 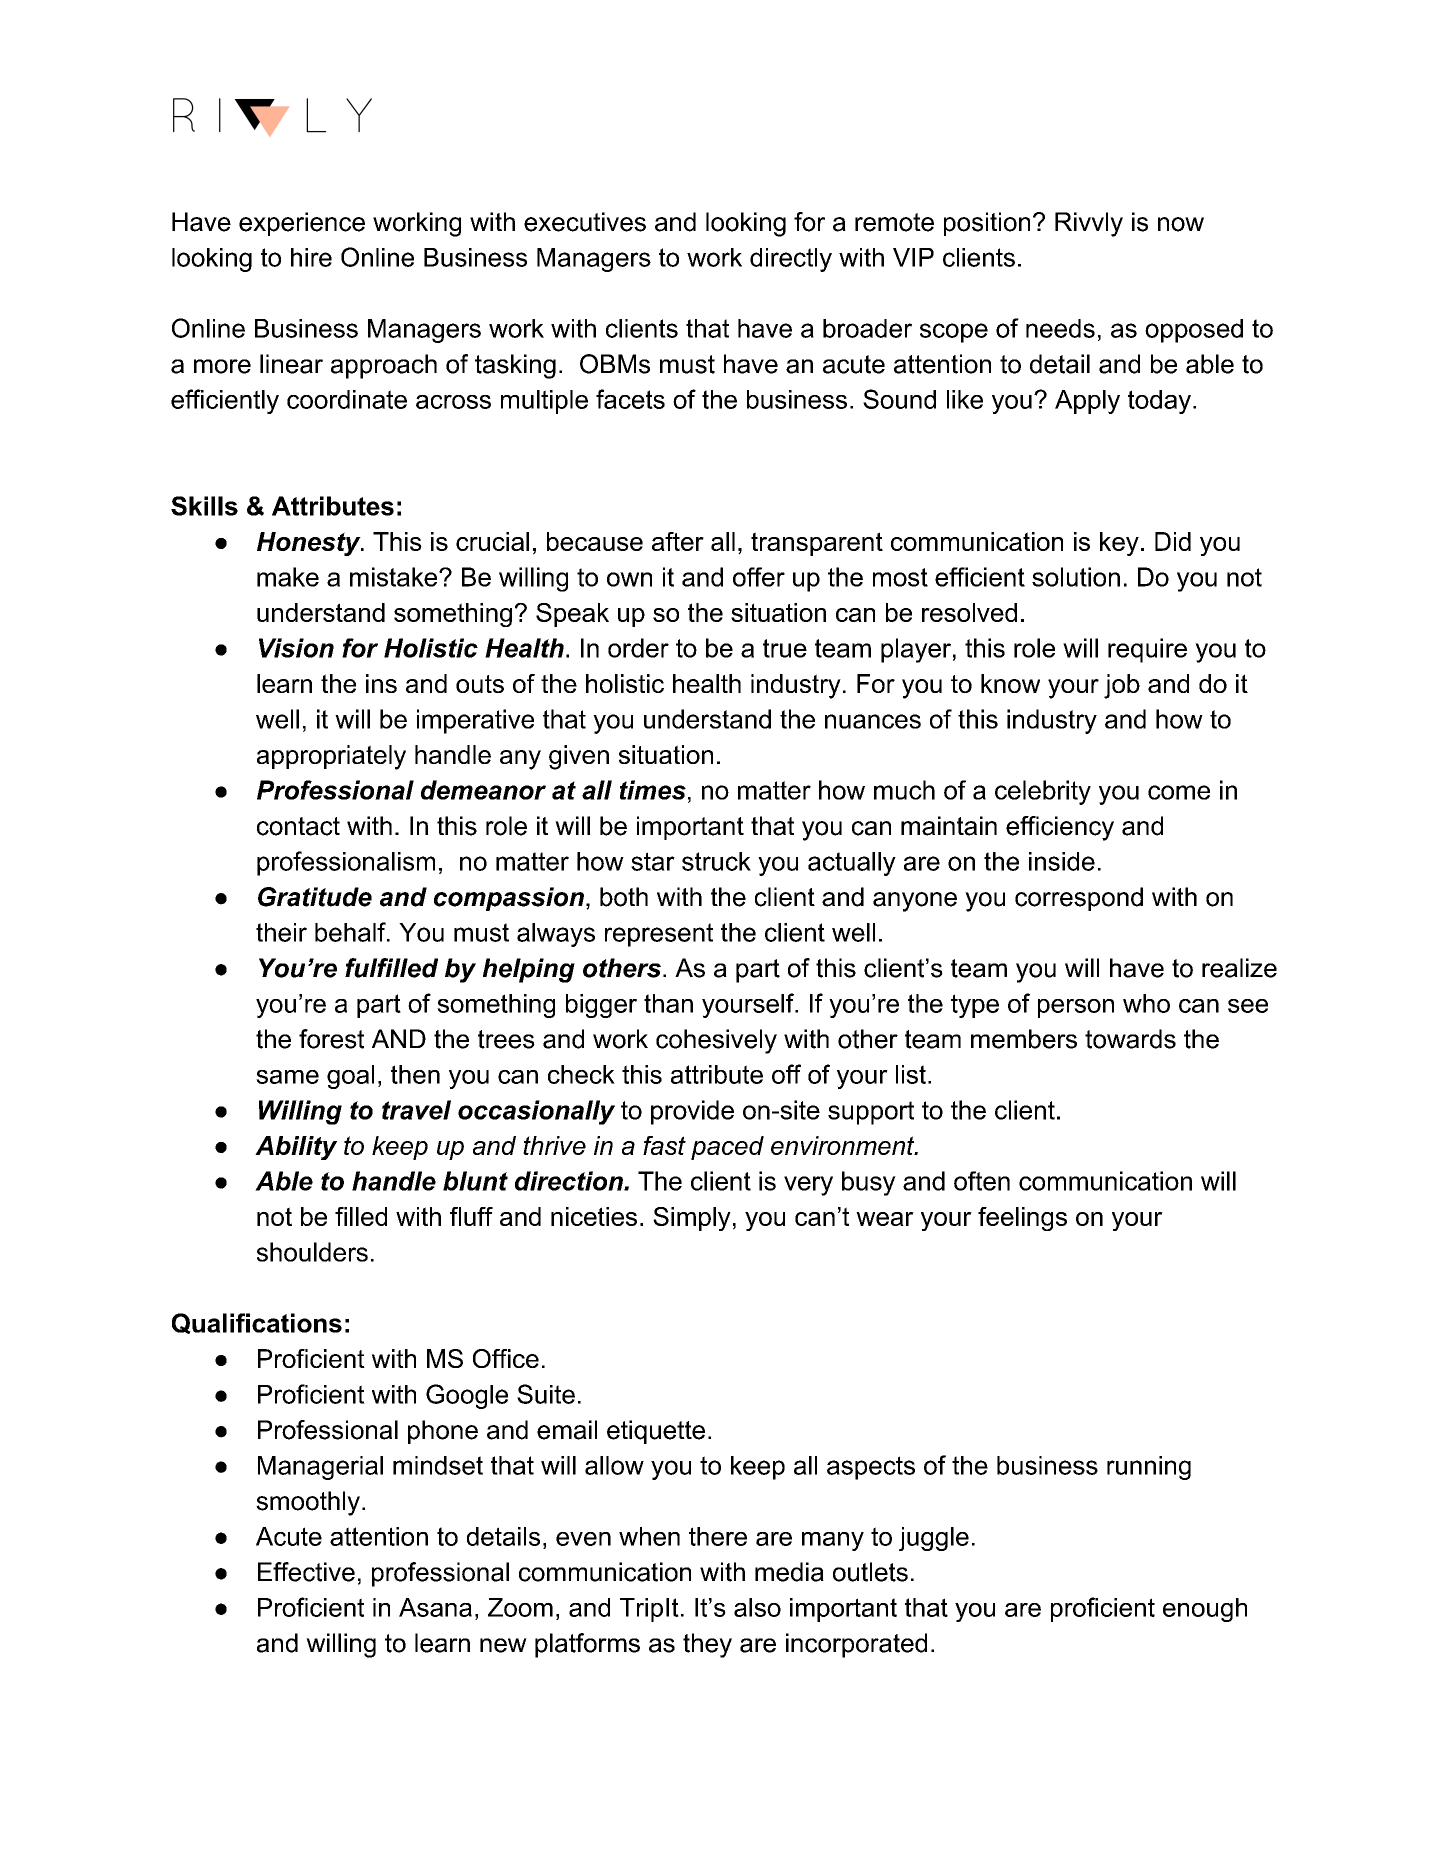 I want to click on represent, so click(x=659, y=935).
